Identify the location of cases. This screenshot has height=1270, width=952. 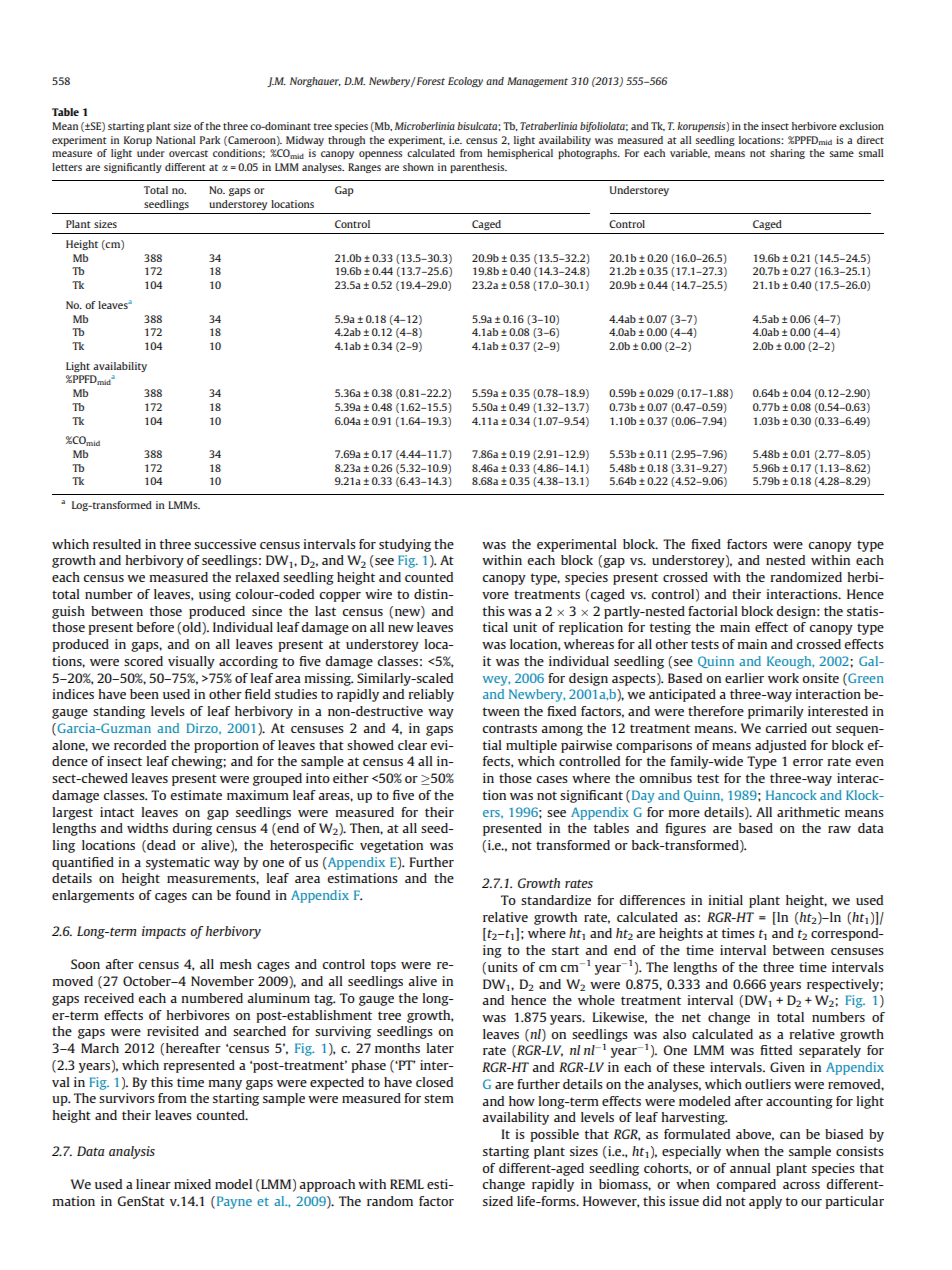
(552, 779).
